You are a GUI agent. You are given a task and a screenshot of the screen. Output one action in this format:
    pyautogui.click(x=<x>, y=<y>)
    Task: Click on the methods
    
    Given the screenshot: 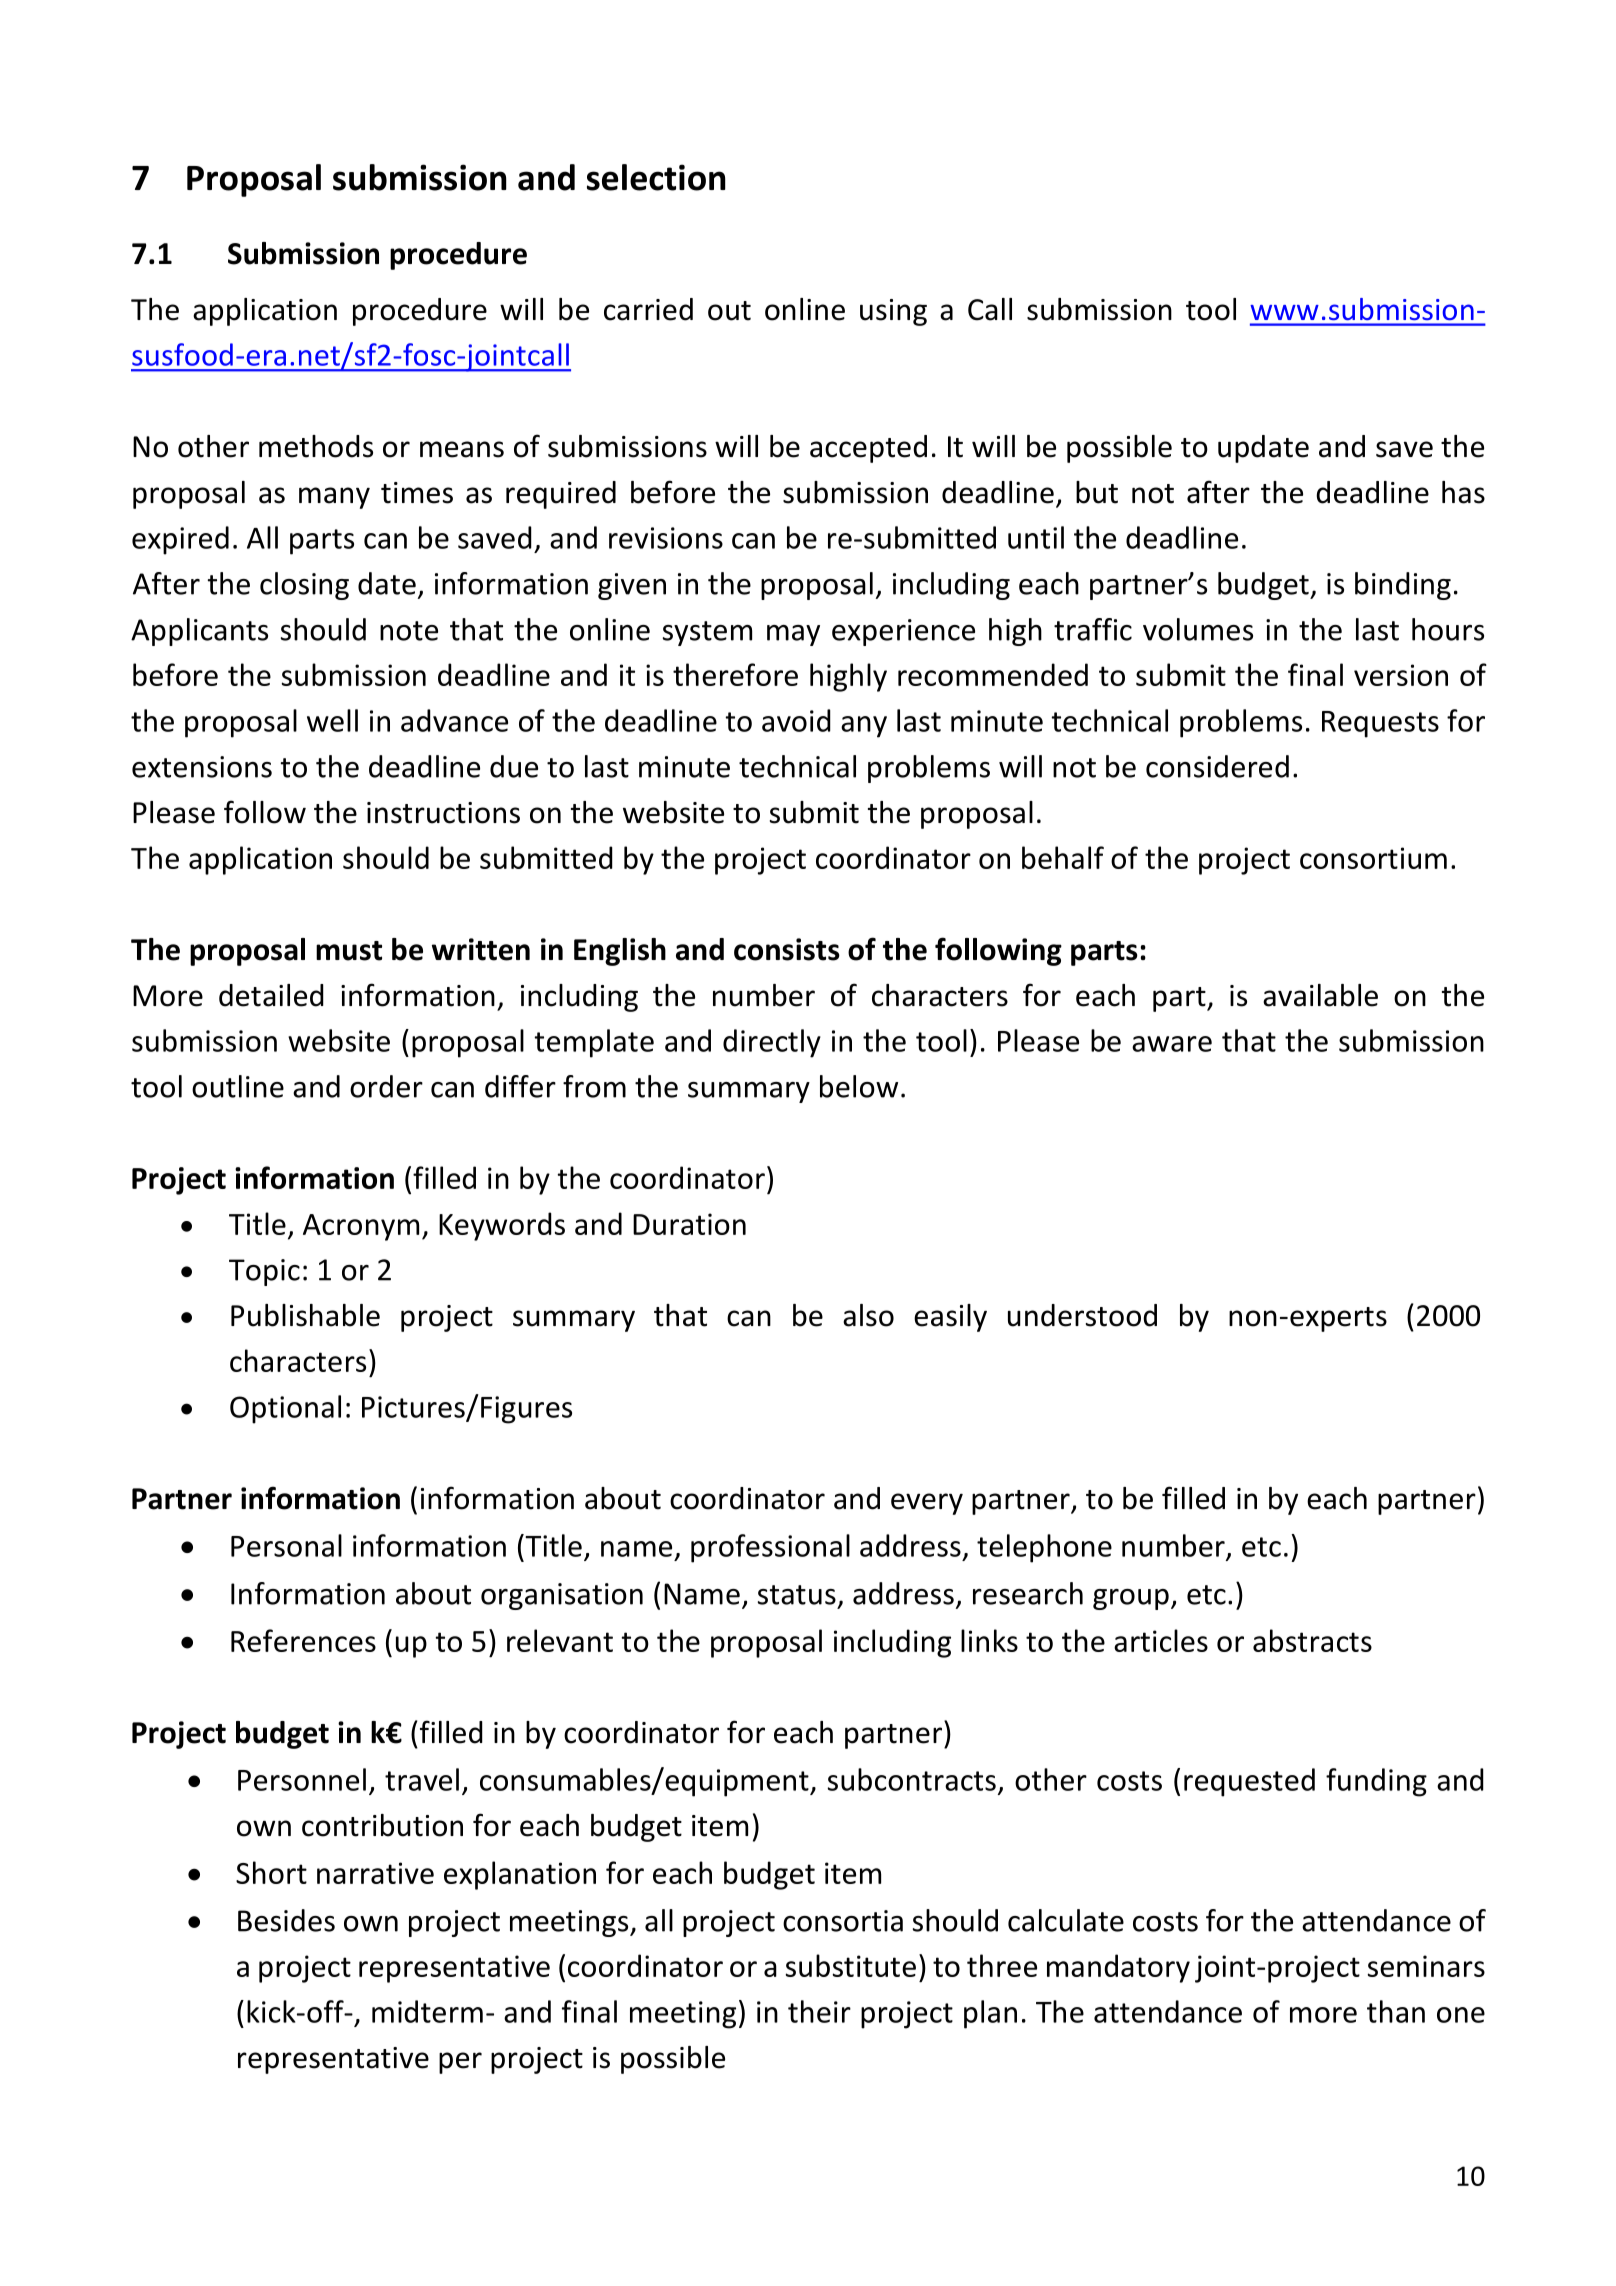 What is the action you would take?
    pyautogui.click(x=316, y=446)
